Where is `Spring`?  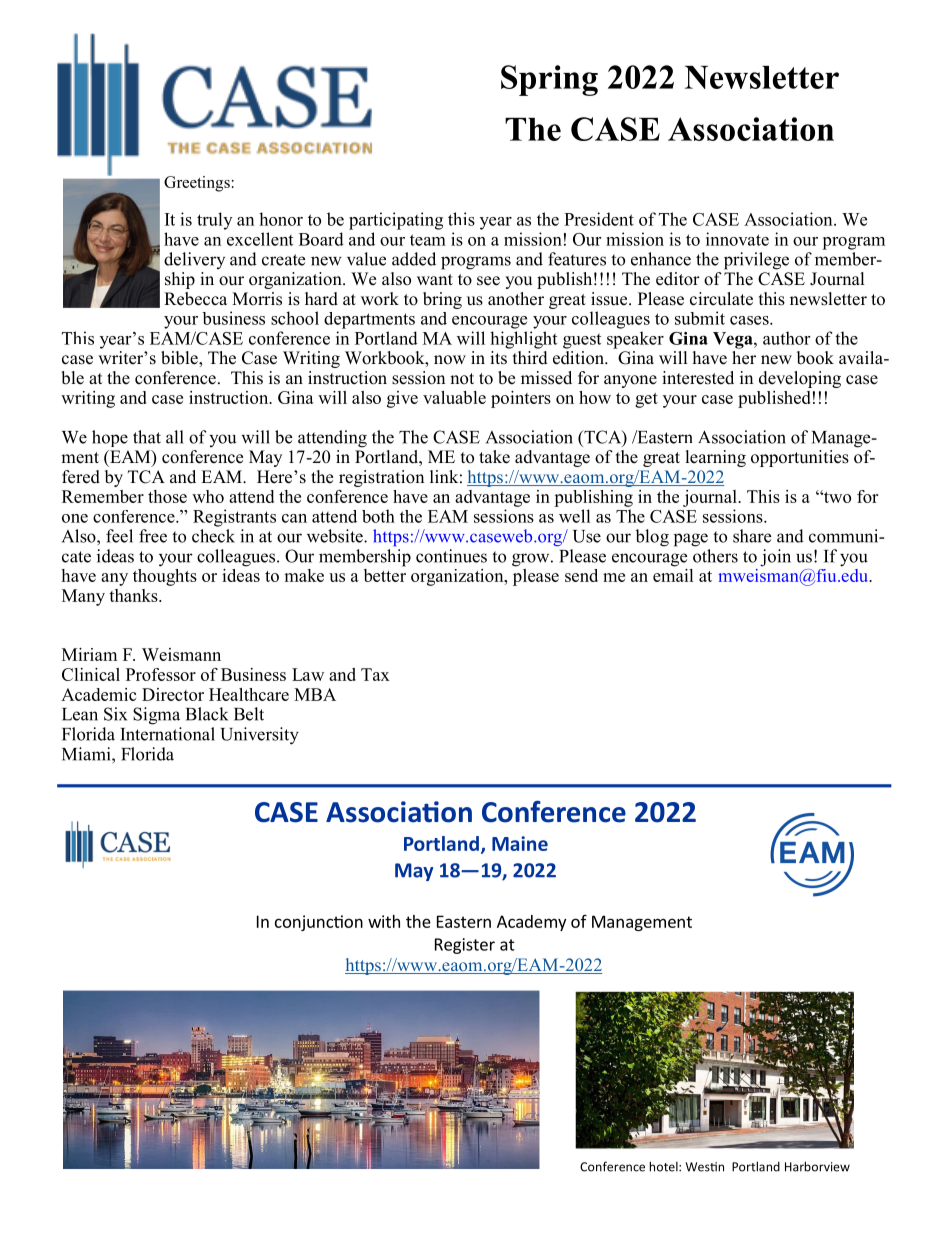 Spring is located at coordinates (549, 80).
